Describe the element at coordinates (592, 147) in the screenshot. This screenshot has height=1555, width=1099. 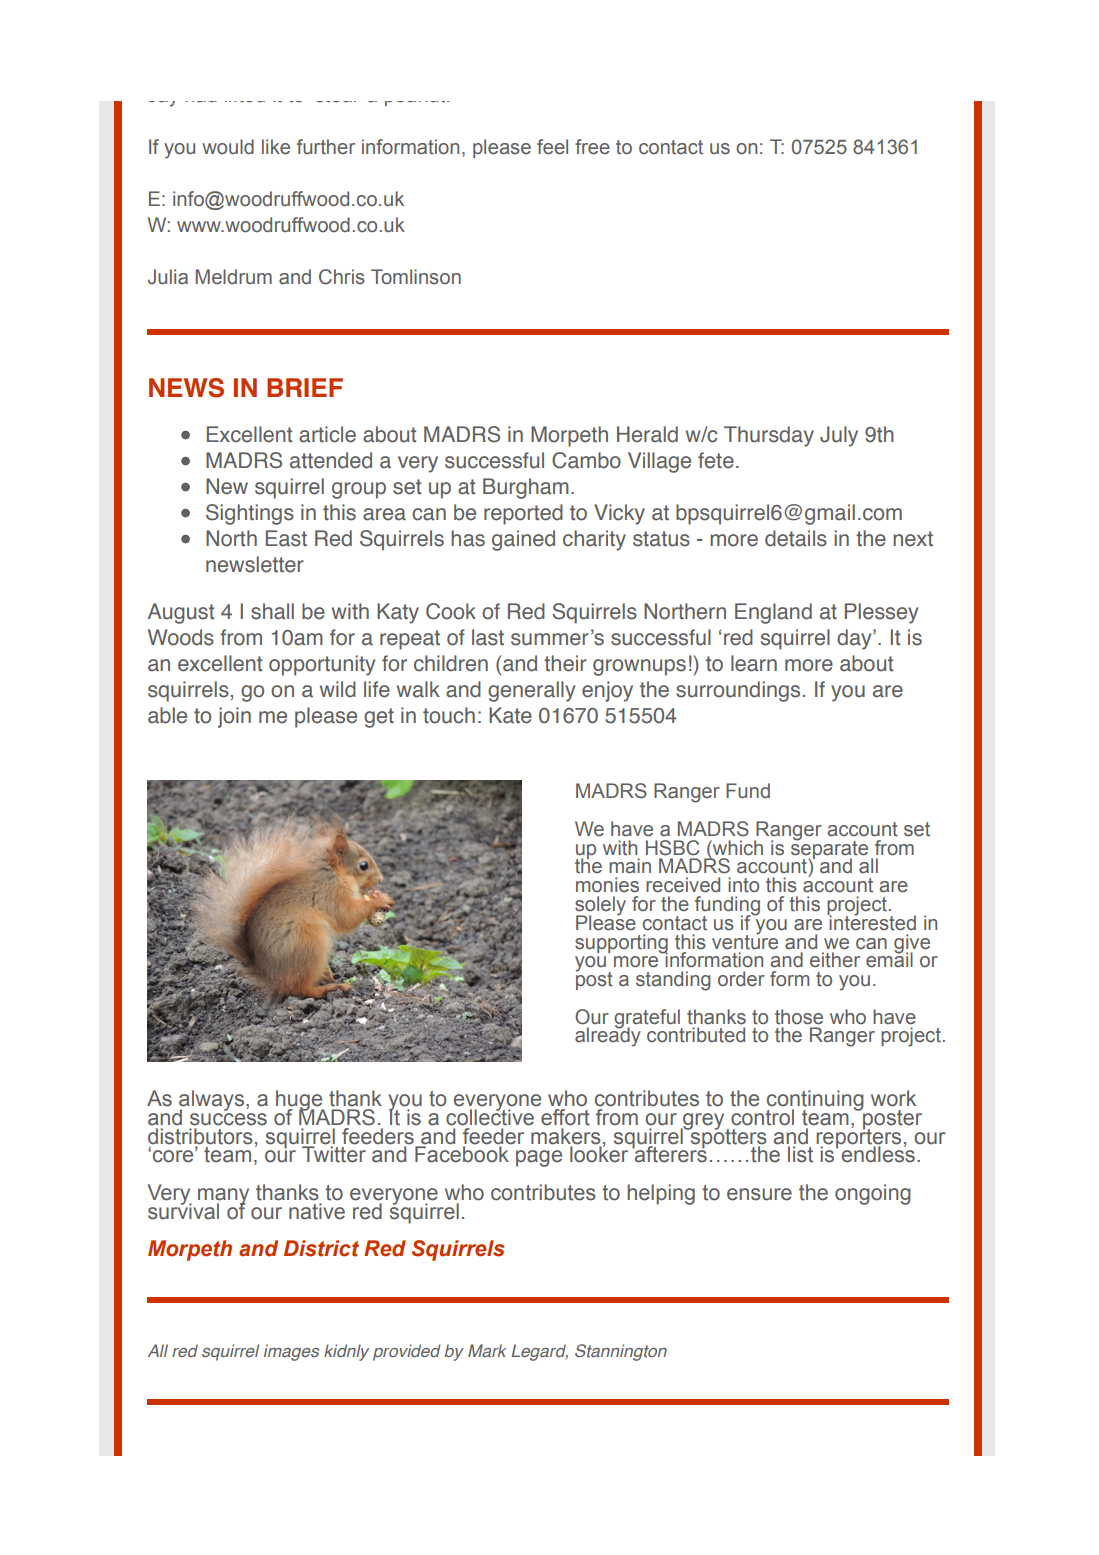
I see `free` at that location.
